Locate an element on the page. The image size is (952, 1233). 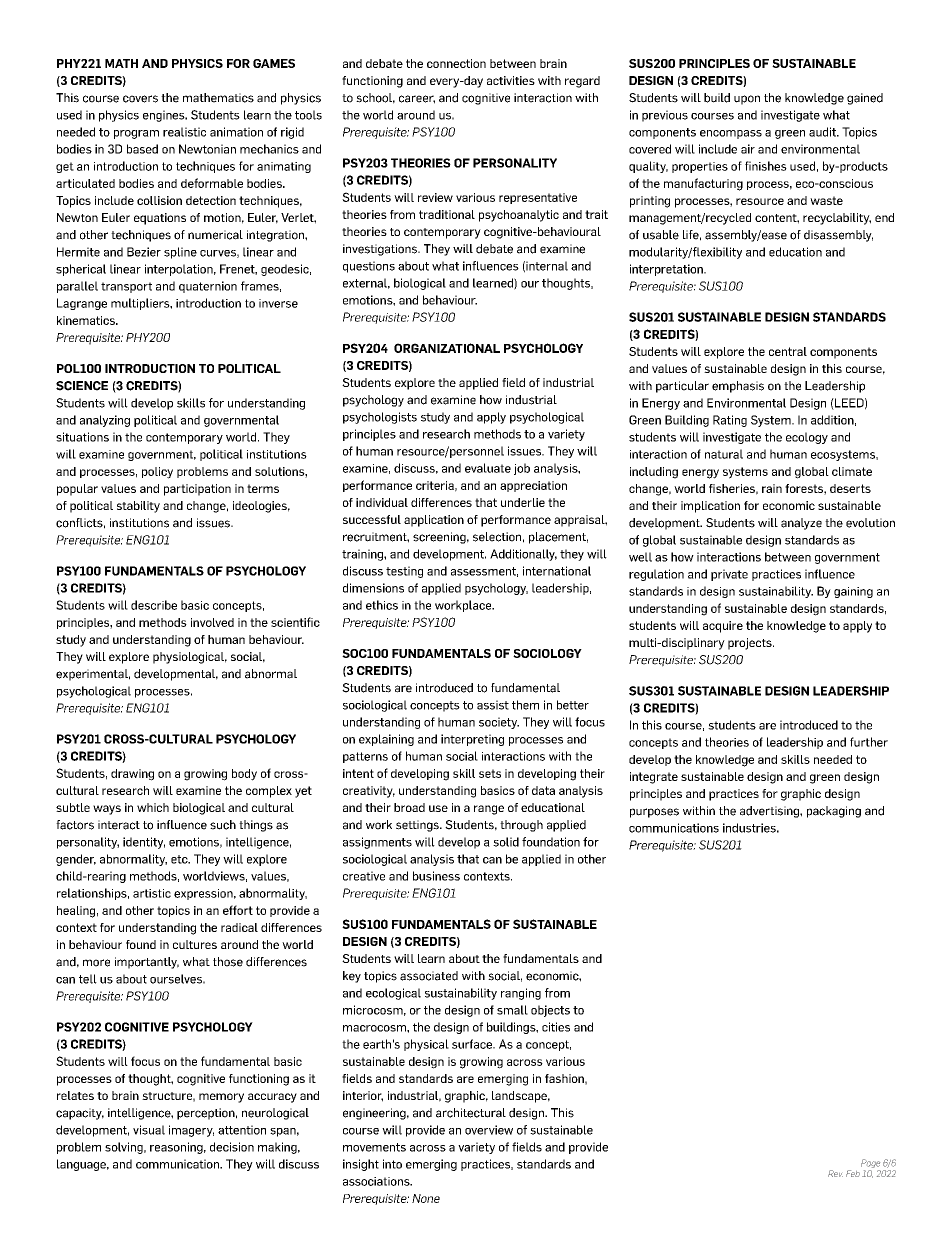
covers is located at coordinates (140, 99).
